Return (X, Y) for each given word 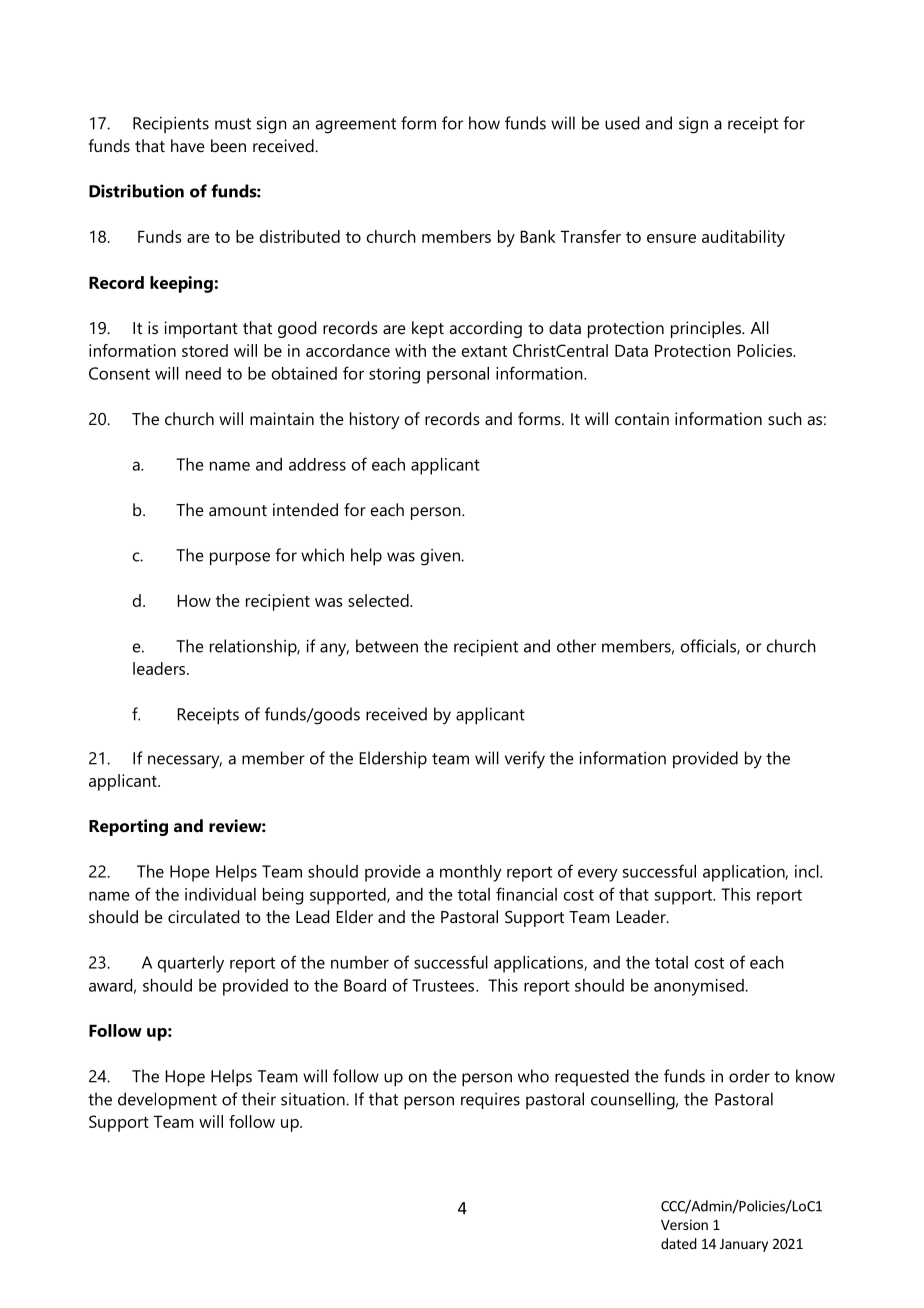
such (785, 418)
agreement (356, 126)
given (441, 557)
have (188, 145)
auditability (743, 238)
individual (220, 894)
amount (238, 510)
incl (808, 871)
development (167, 1100)
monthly (471, 873)
